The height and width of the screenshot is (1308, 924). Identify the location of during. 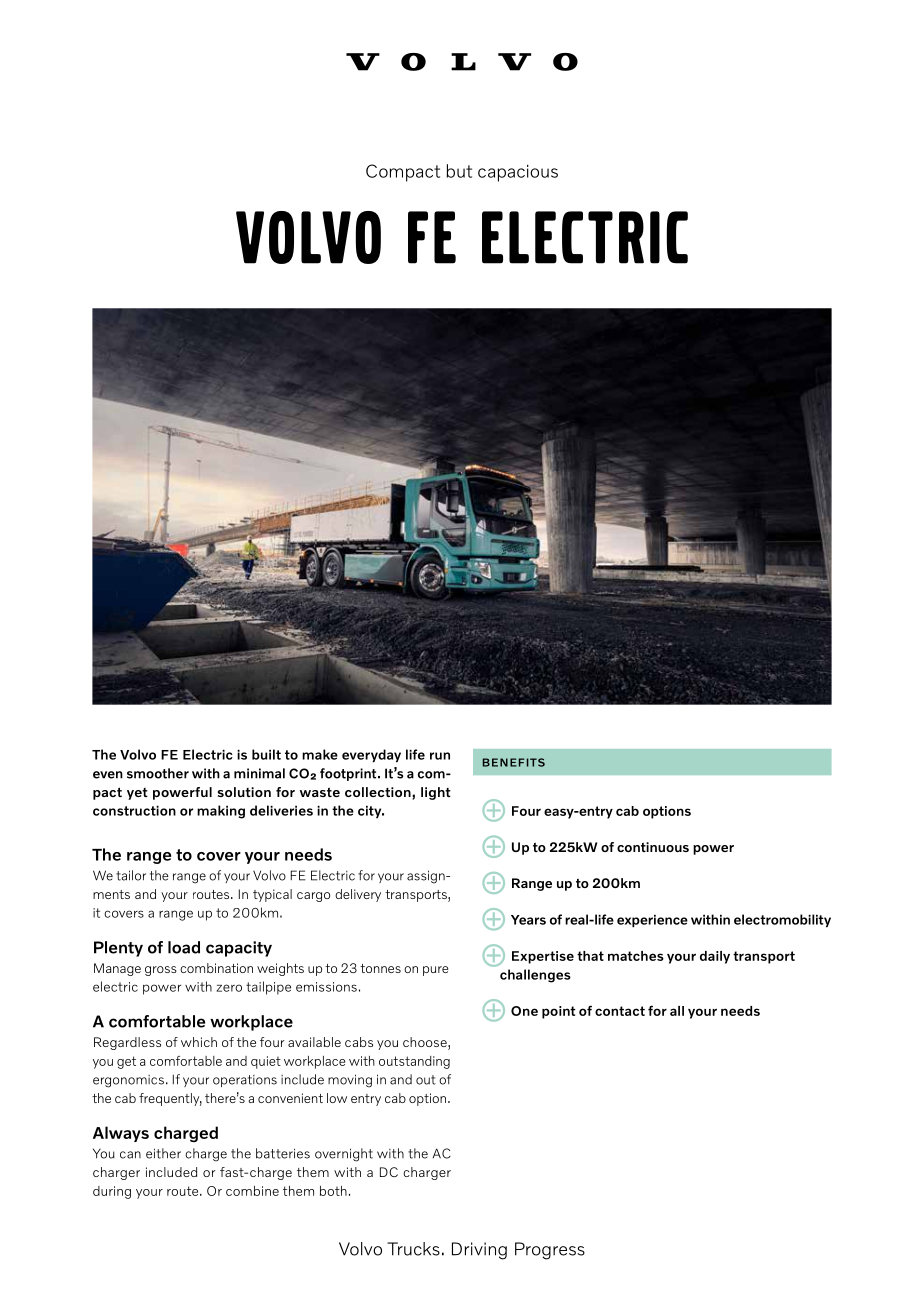
(112, 1192).
